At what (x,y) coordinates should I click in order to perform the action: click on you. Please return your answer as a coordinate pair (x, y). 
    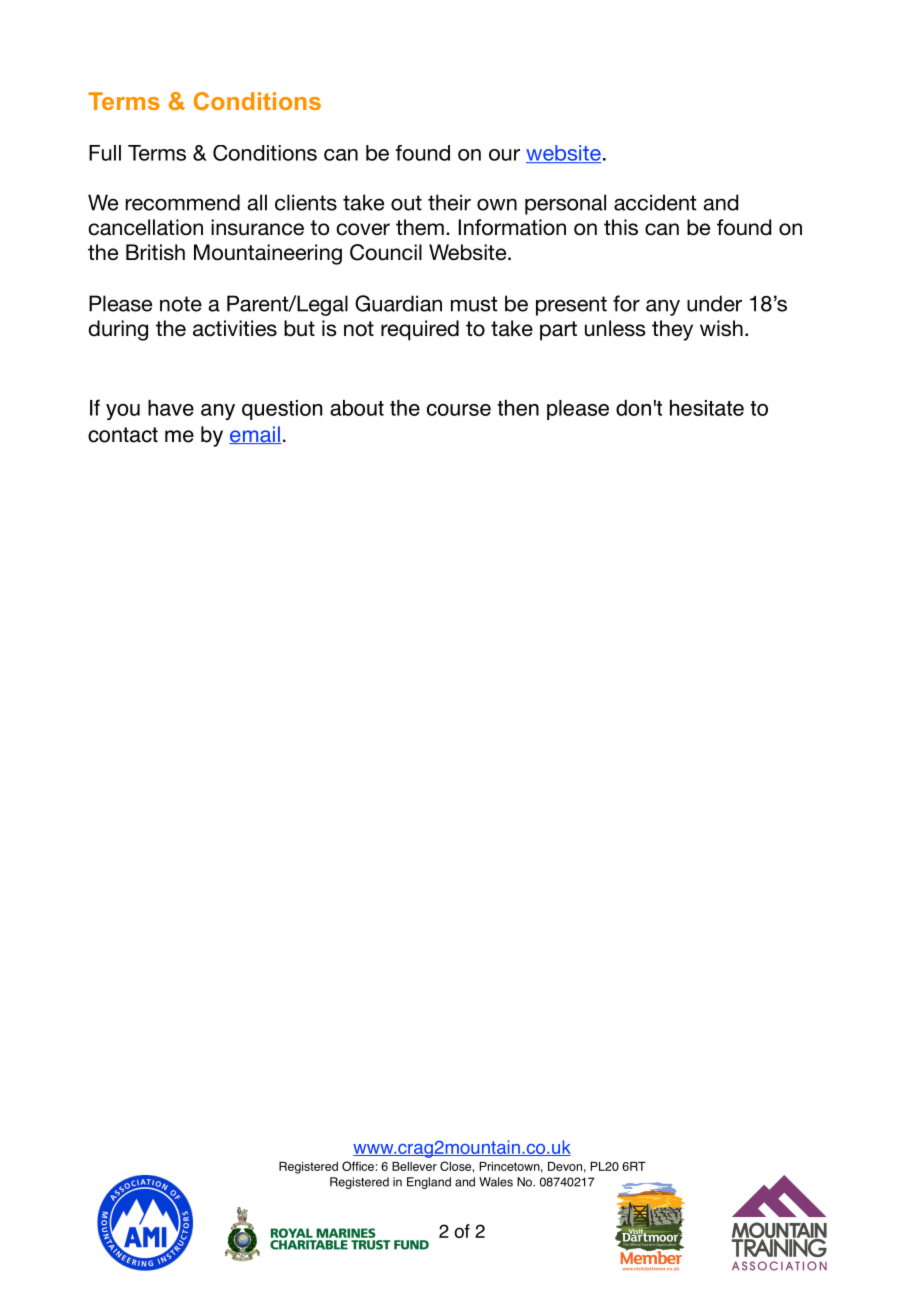
    Looking at the image, I should click on (123, 412).
